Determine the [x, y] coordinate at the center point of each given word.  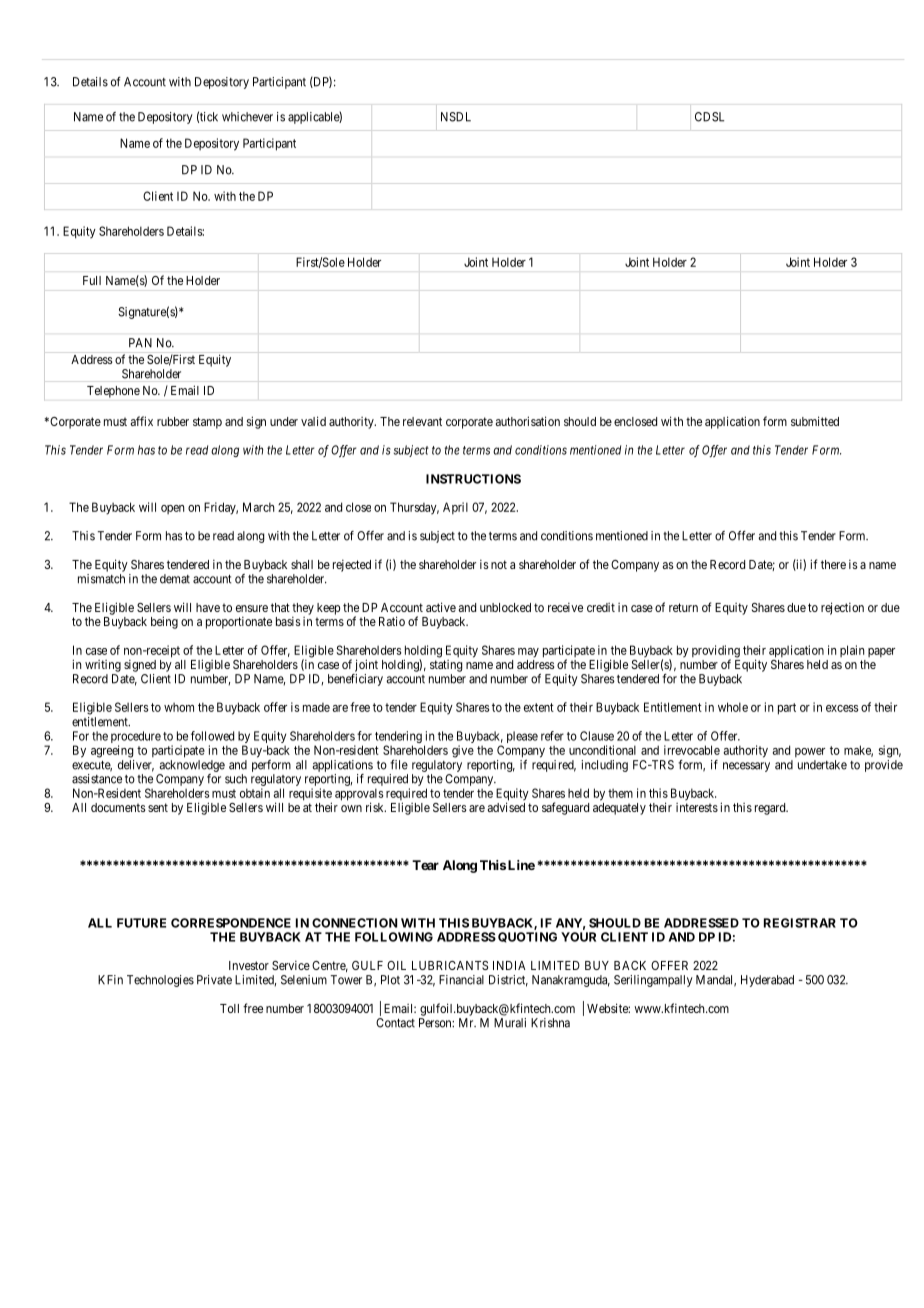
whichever [247, 117]
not [499, 564]
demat [175, 579]
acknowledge [192, 766]
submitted [815, 421]
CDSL [709, 117]
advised [506, 807]
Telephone [113, 392]
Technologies [160, 981]
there [833, 564]
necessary [746, 767]
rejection [842, 608]
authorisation [528, 421]
